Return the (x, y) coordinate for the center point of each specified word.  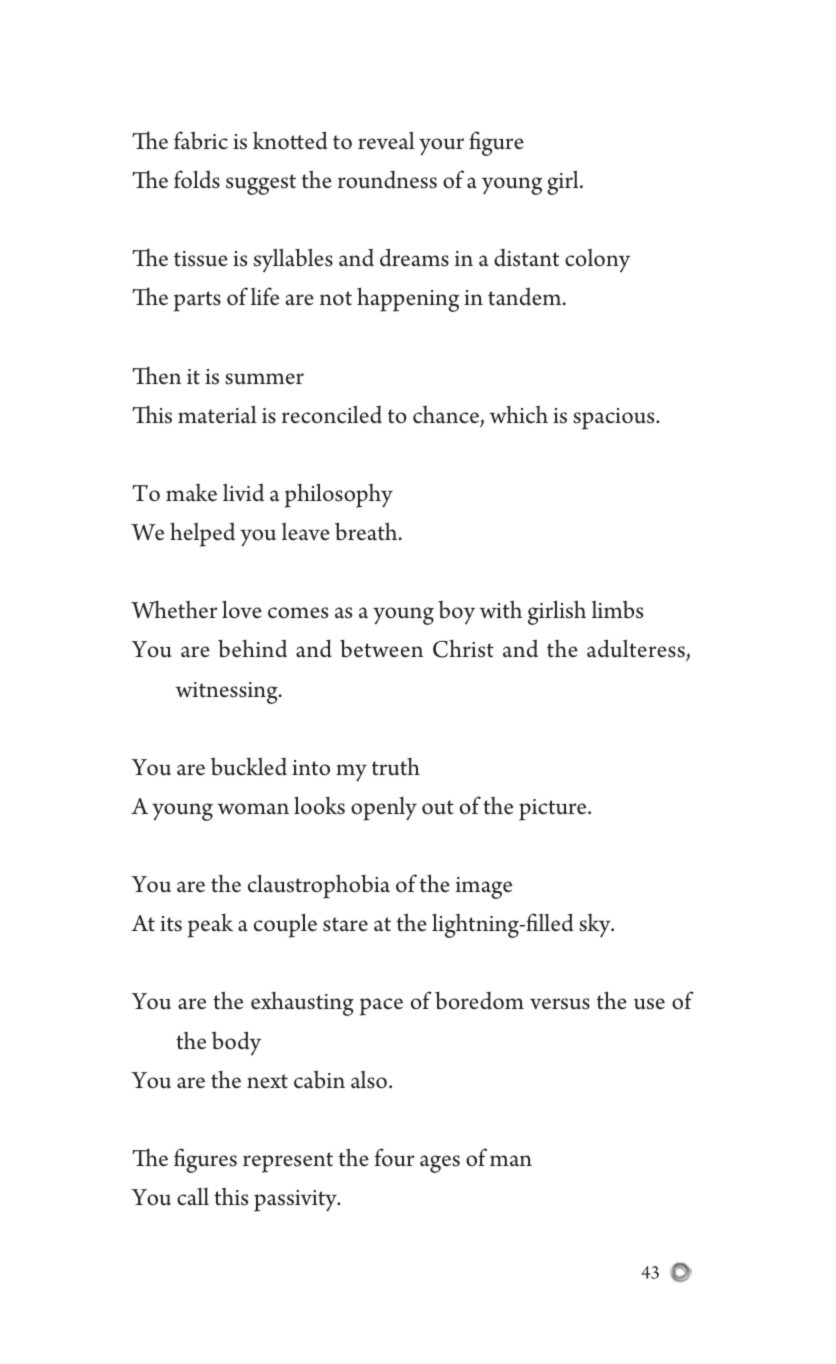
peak (210, 926)
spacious (615, 419)
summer (264, 379)
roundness (387, 180)
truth (396, 767)
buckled (249, 766)
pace (381, 1007)
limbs (617, 609)
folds (197, 179)
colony (597, 260)
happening (408, 299)
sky (596, 925)
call (193, 1197)
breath (367, 531)
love (242, 609)
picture (554, 810)
